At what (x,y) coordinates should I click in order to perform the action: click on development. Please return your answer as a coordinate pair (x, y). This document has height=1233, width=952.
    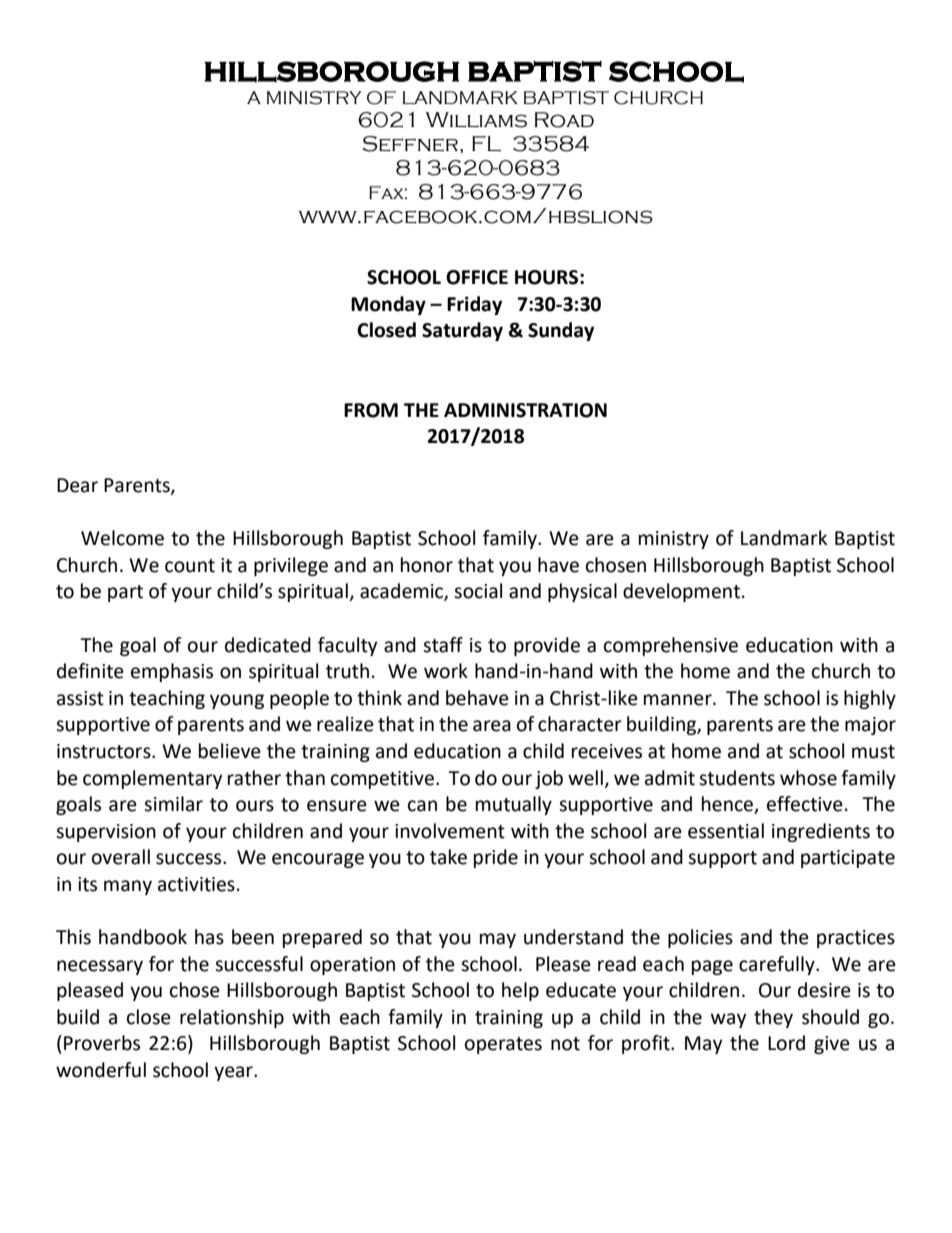
    Looking at the image, I should click on (681, 592).
